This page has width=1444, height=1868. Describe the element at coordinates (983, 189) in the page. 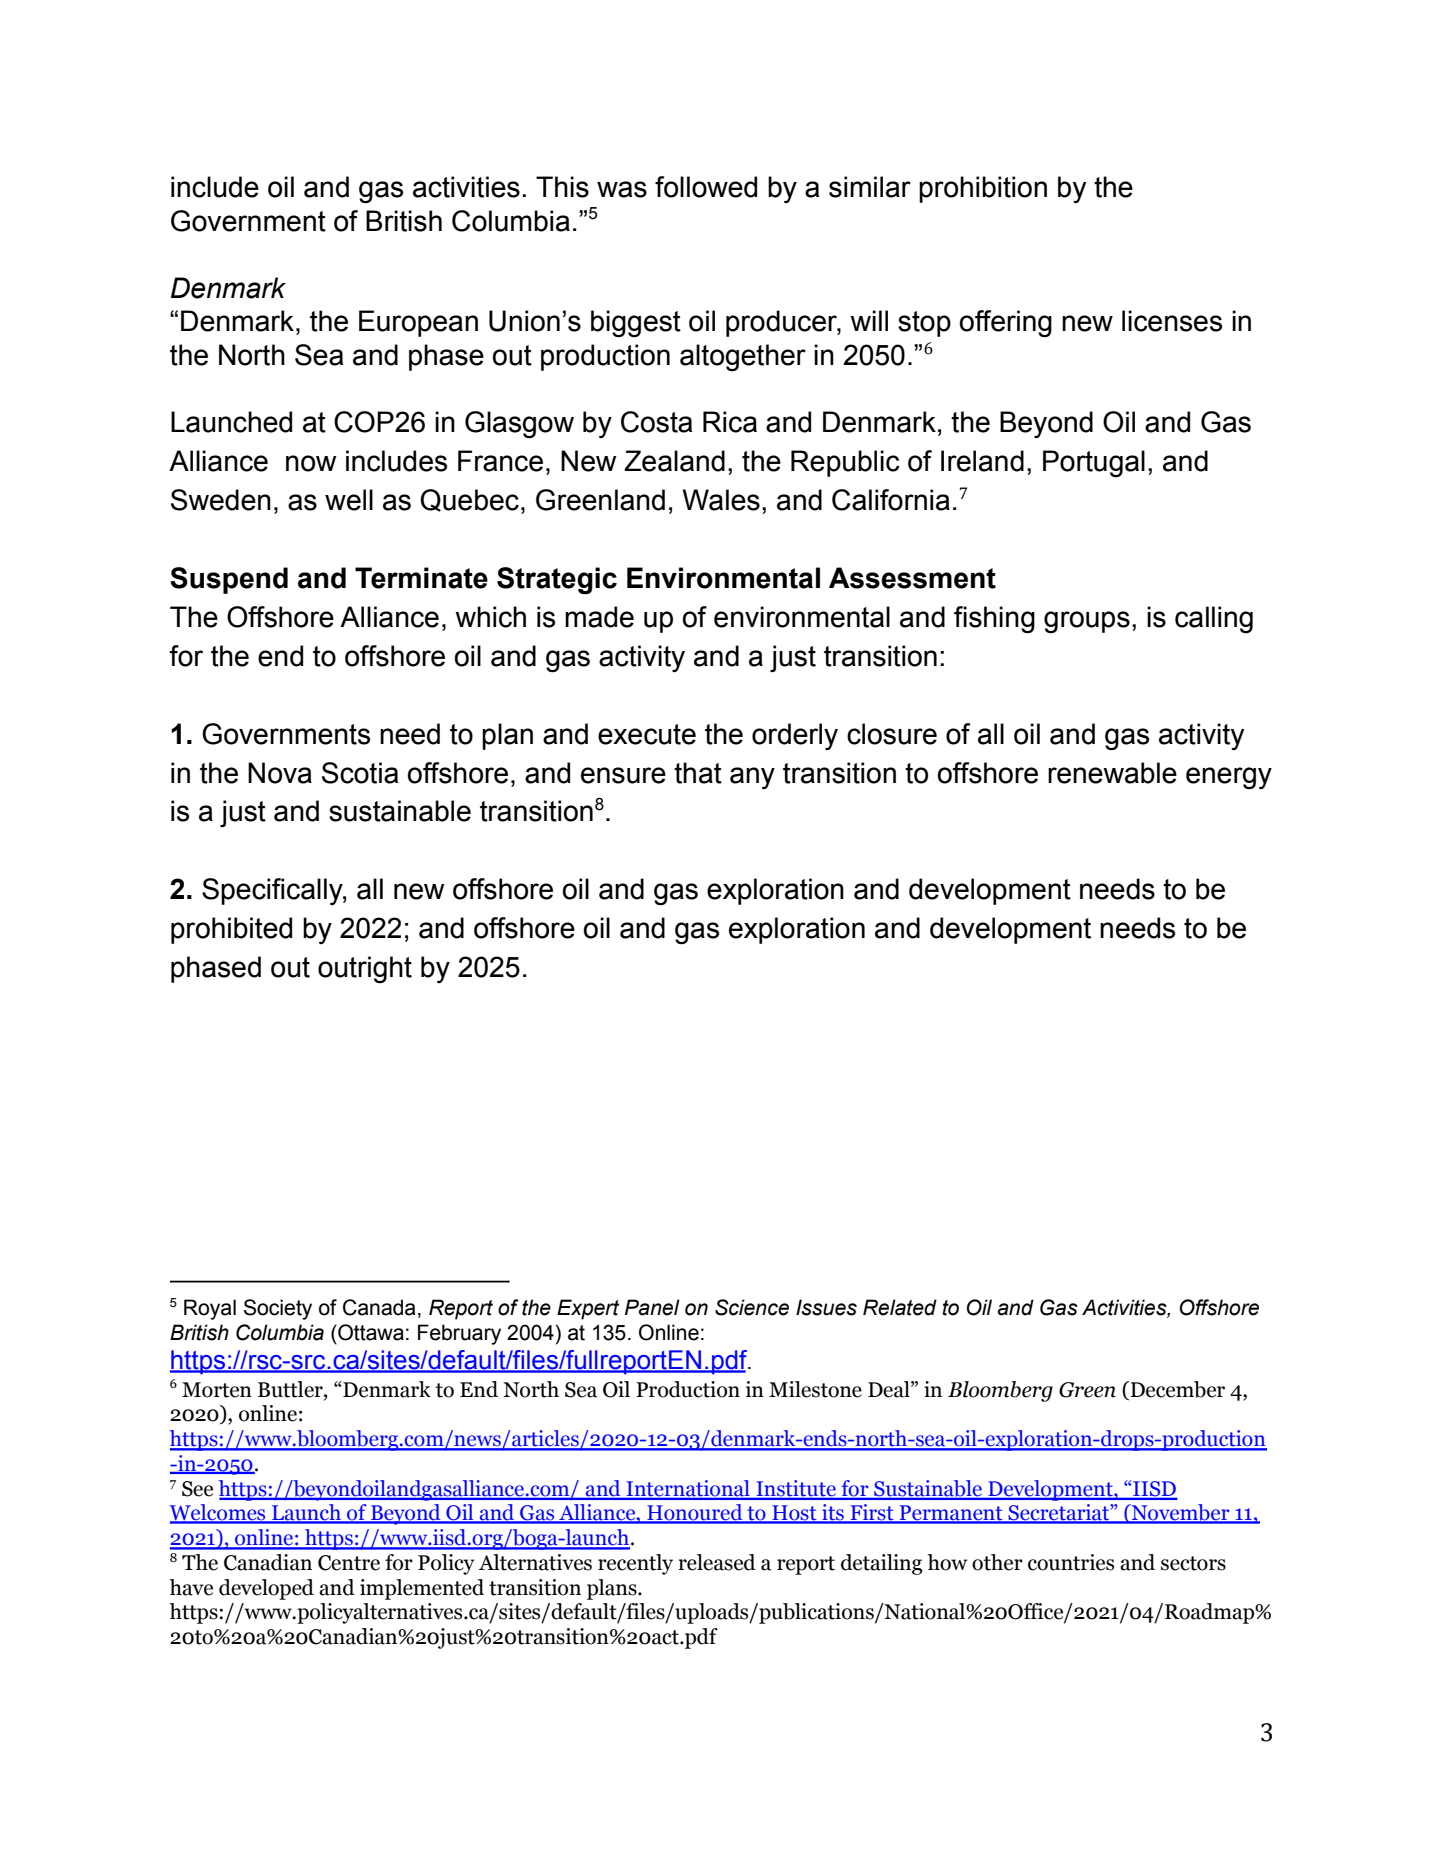

I see `prohibition` at that location.
